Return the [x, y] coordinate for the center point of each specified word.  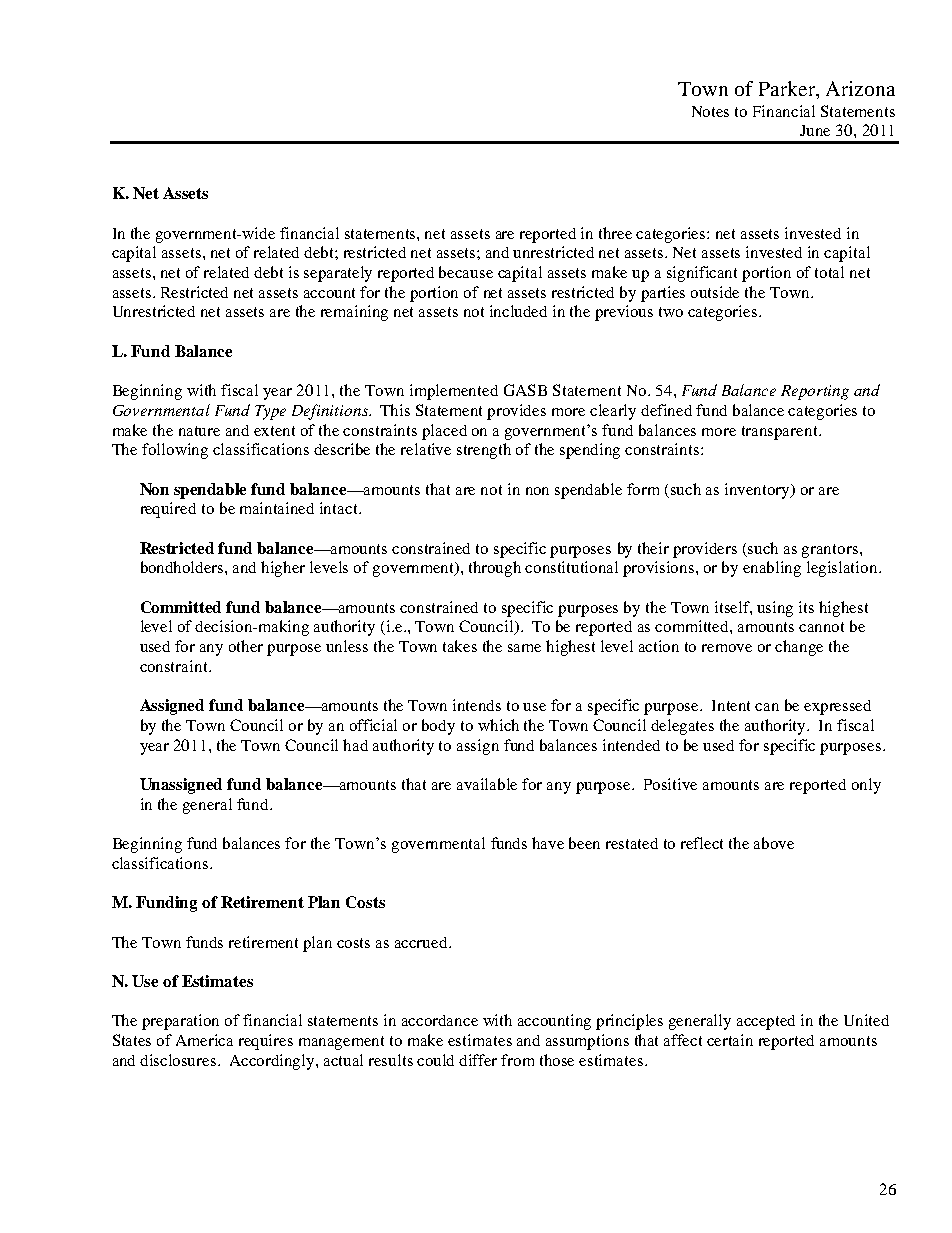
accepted [766, 1022]
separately [338, 274]
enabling [772, 569]
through [495, 569]
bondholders [183, 567]
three [615, 233]
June [815, 130]
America [204, 1040]
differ [478, 1060]
